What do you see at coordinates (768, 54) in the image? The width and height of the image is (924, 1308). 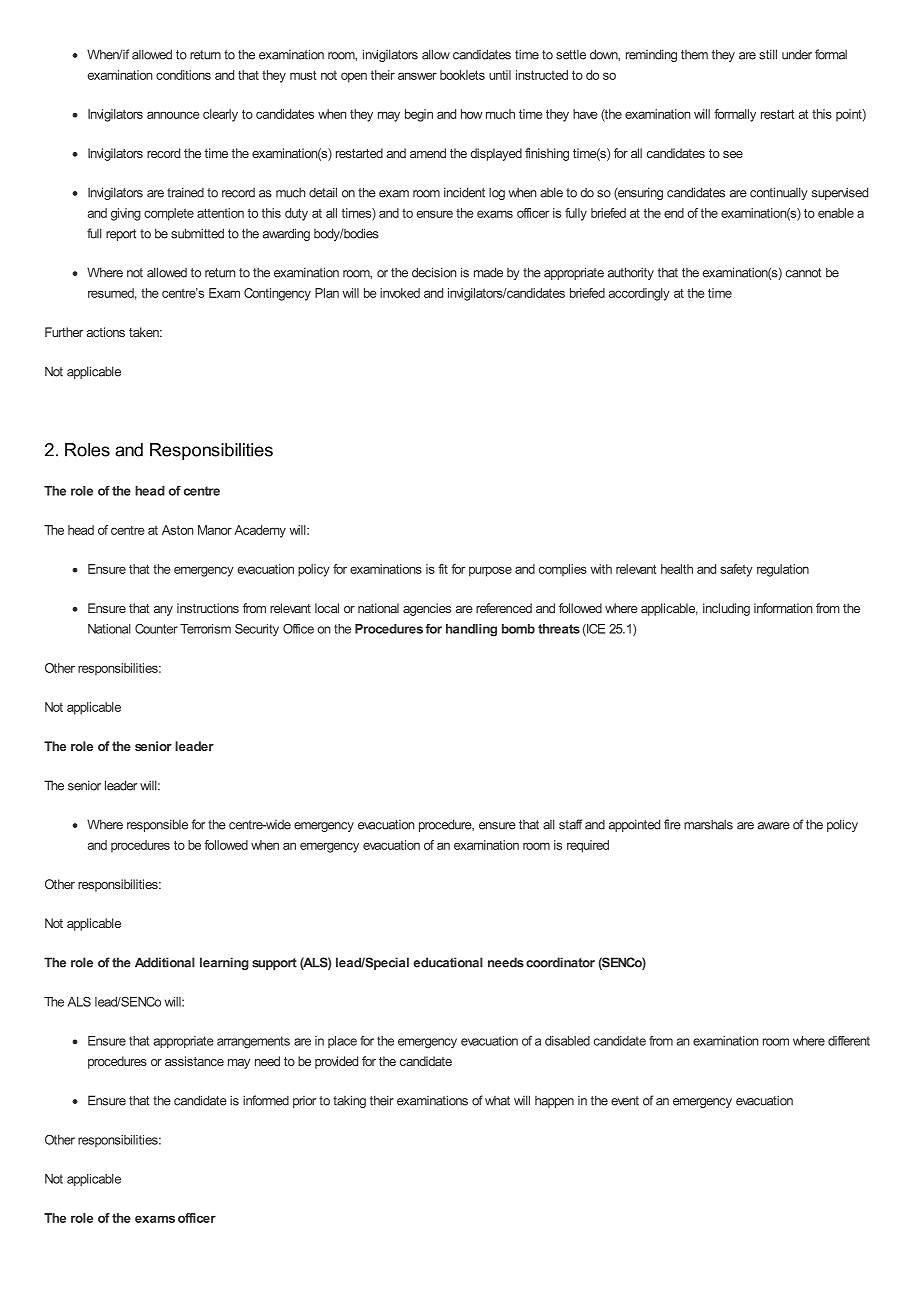 I see `still` at bounding box center [768, 54].
